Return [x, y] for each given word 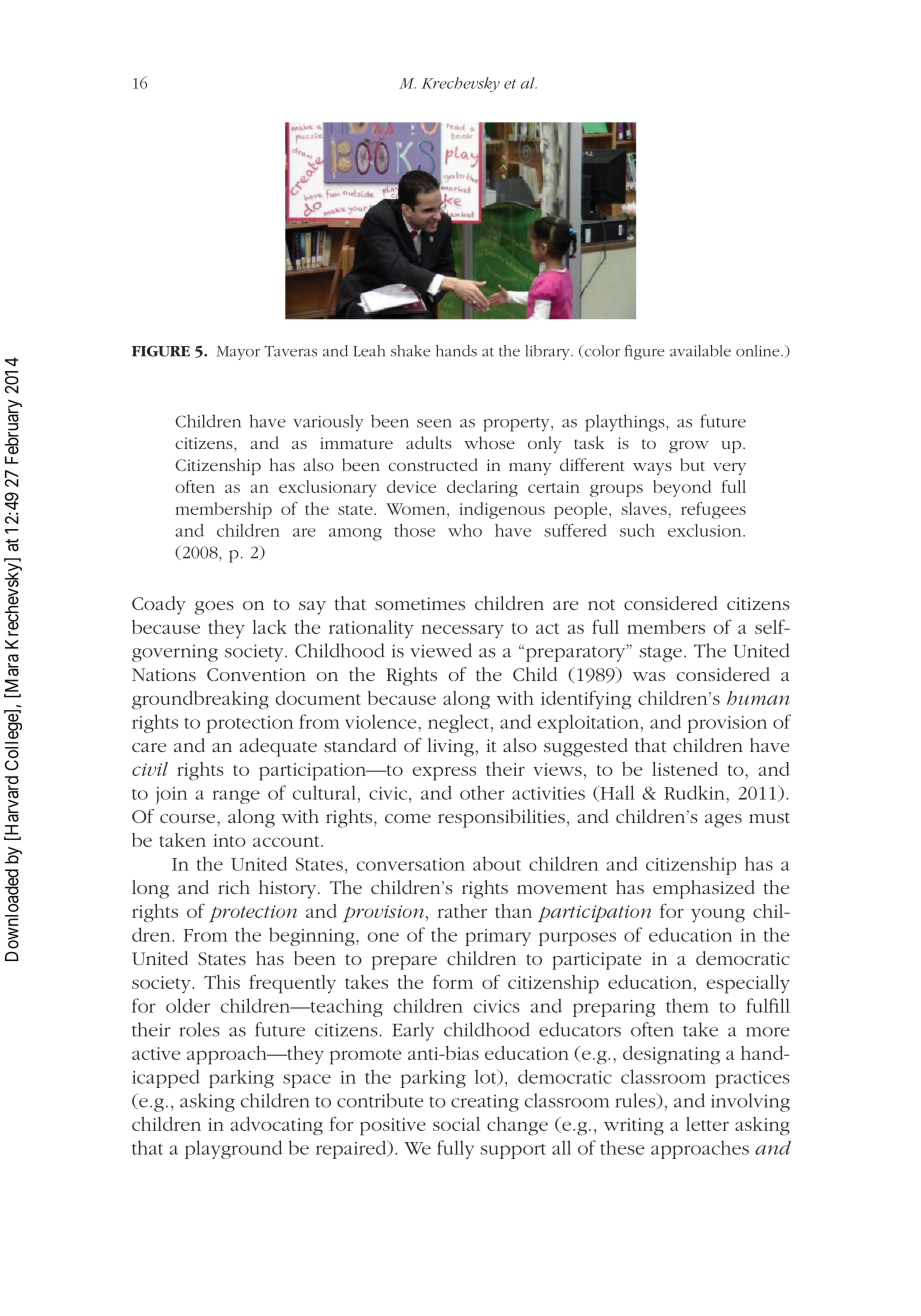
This [222, 982]
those [414, 530]
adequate [278, 747]
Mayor [238, 353]
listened [685, 769]
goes [214, 608]
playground [234, 1149]
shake [411, 351]
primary [498, 937]
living [451, 747]
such [637, 530]
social [456, 1124]
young [718, 915]
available [700, 351]
